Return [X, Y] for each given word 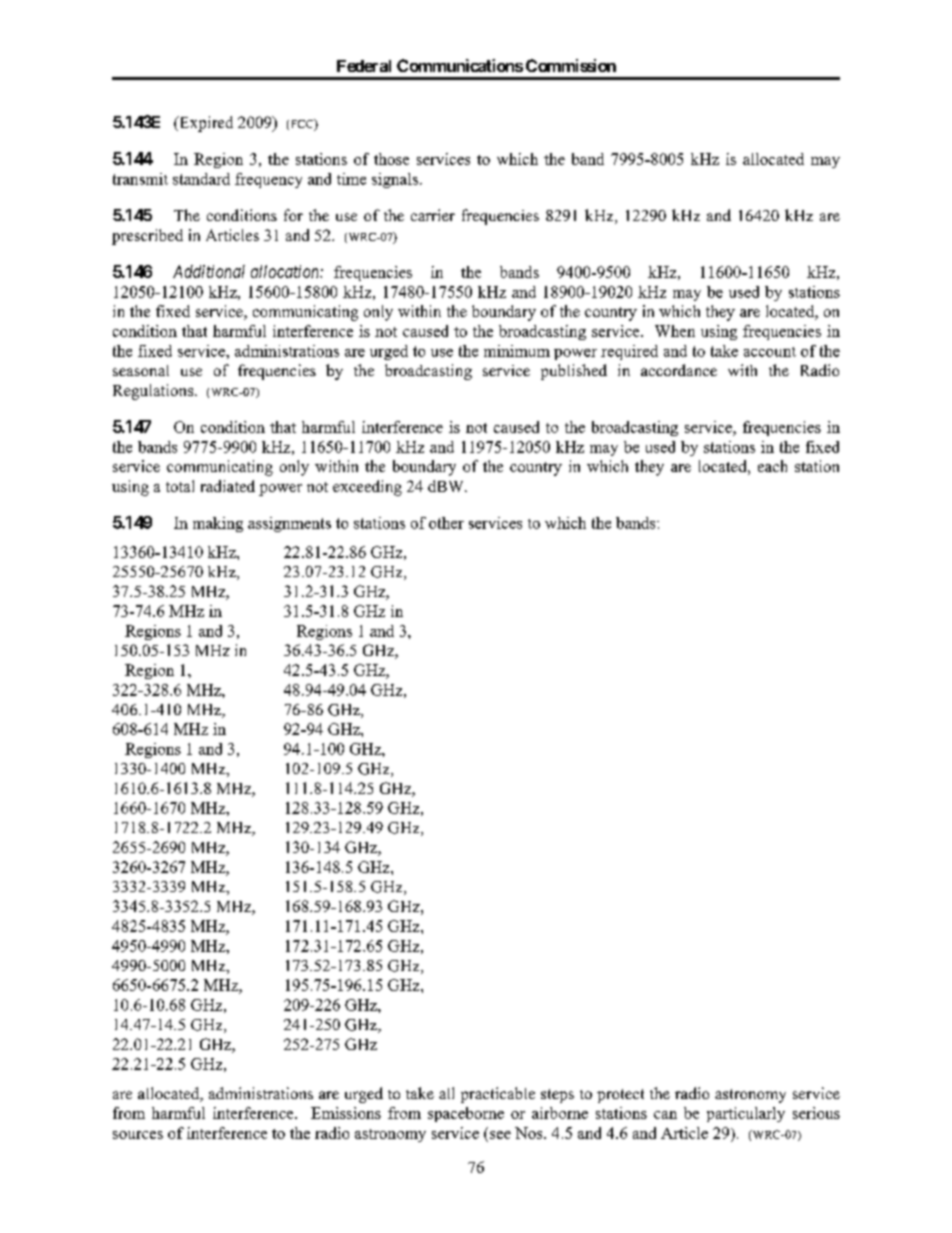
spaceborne [466, 1114]
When [675, 331]
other [446, 523]
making [218, 524]
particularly [746, 1114]
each [772, 466]
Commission [571, 65]
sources [138, 1135]
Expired [205, 124]
